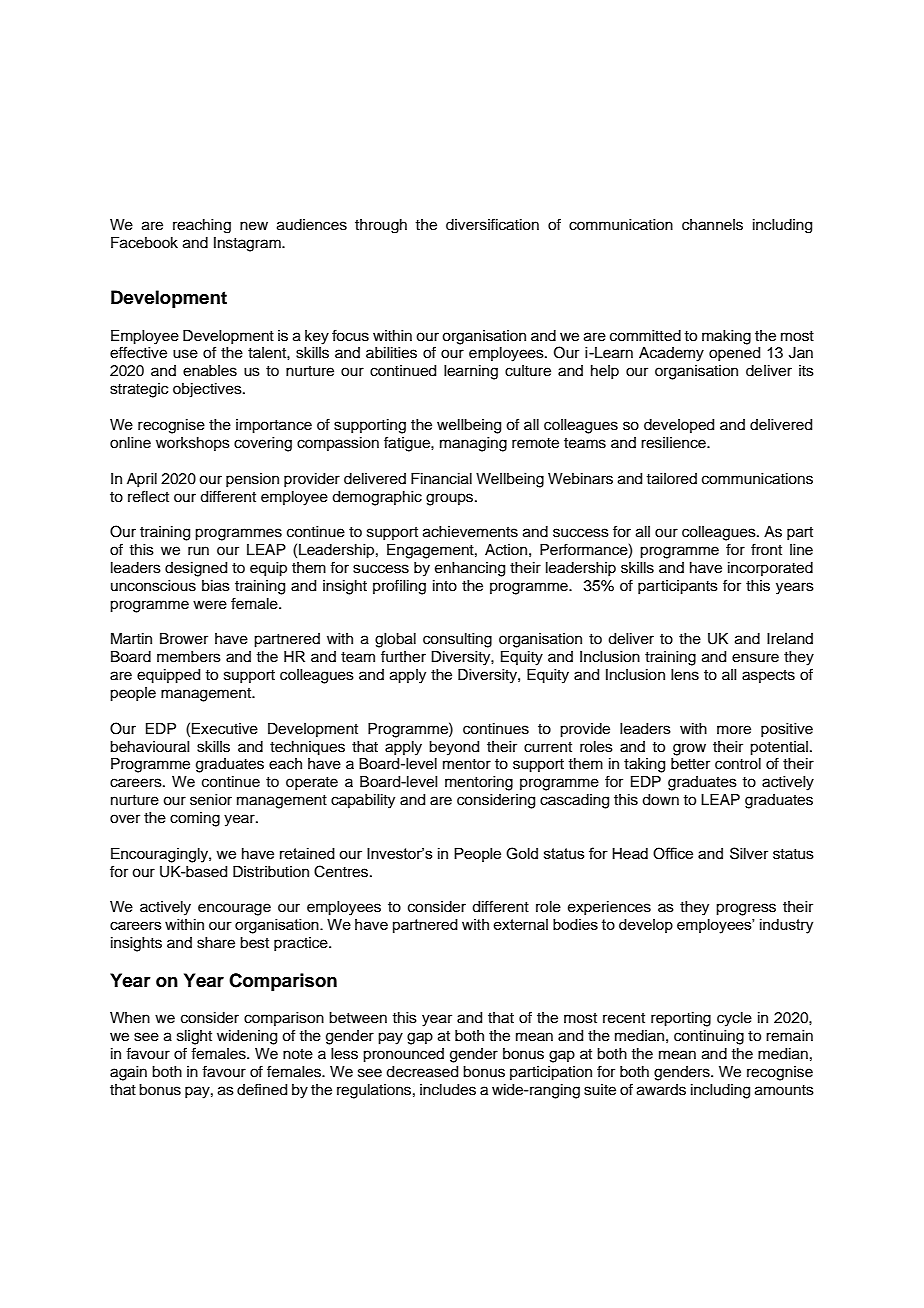  What do you see at coordinates (709, 1037) in the image?
I see `continuing` at bounding box center [709, 1037].
